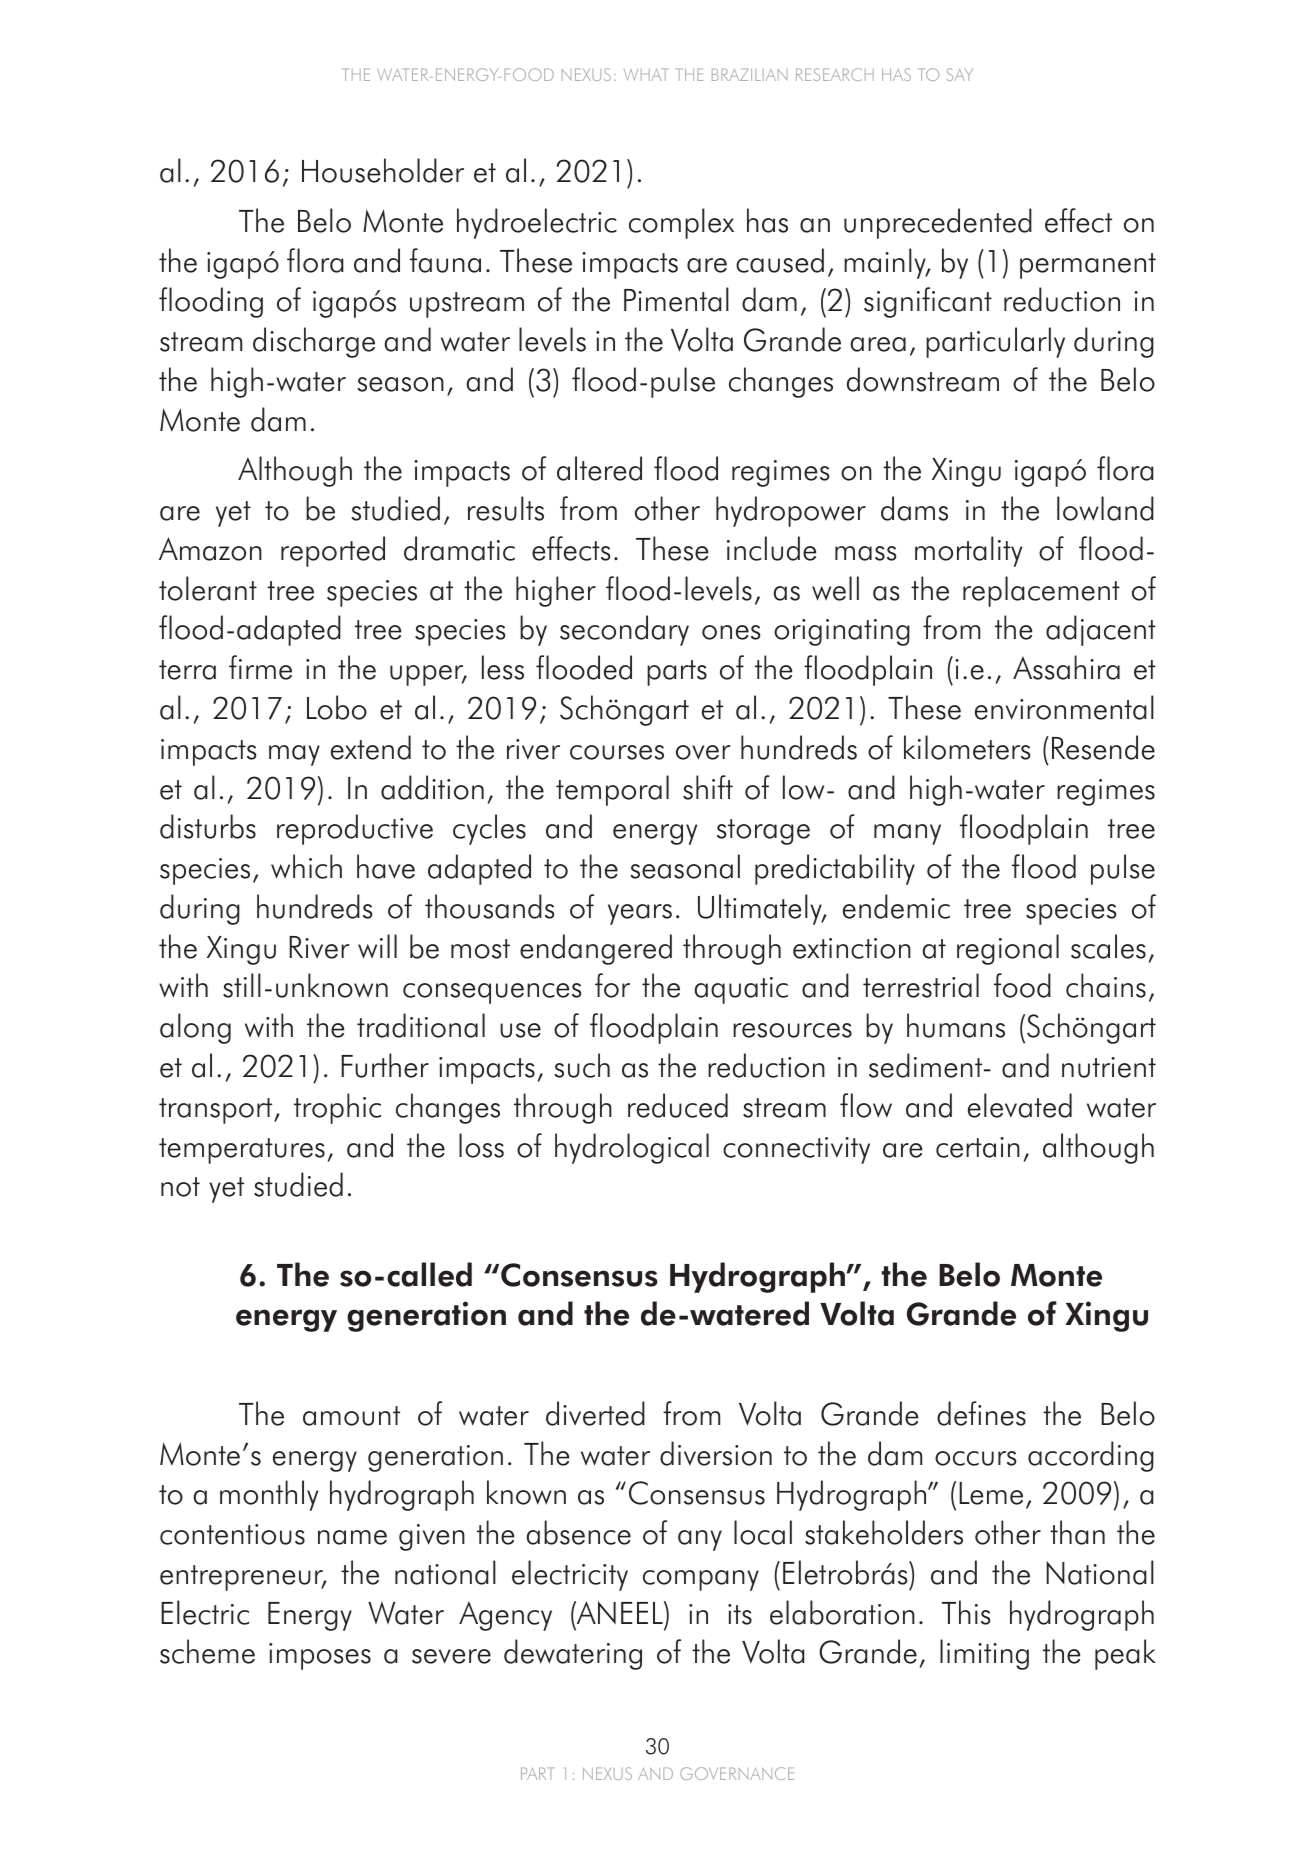 This image has width=1315, height=1860. I want to click on Householder, so click(383, 170).
